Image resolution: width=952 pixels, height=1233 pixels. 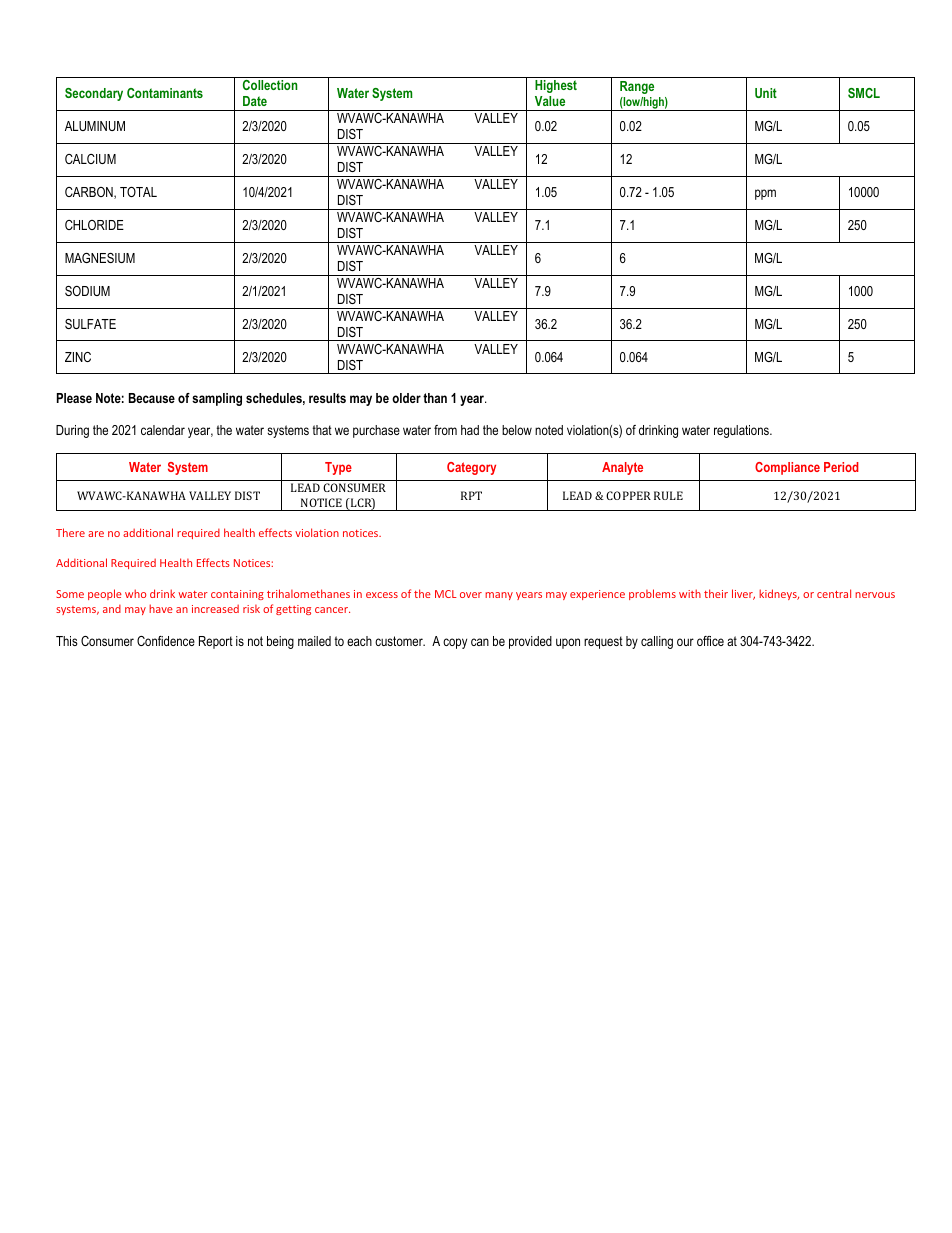 I want to click on Compliance, so click(x=787, y=468).
